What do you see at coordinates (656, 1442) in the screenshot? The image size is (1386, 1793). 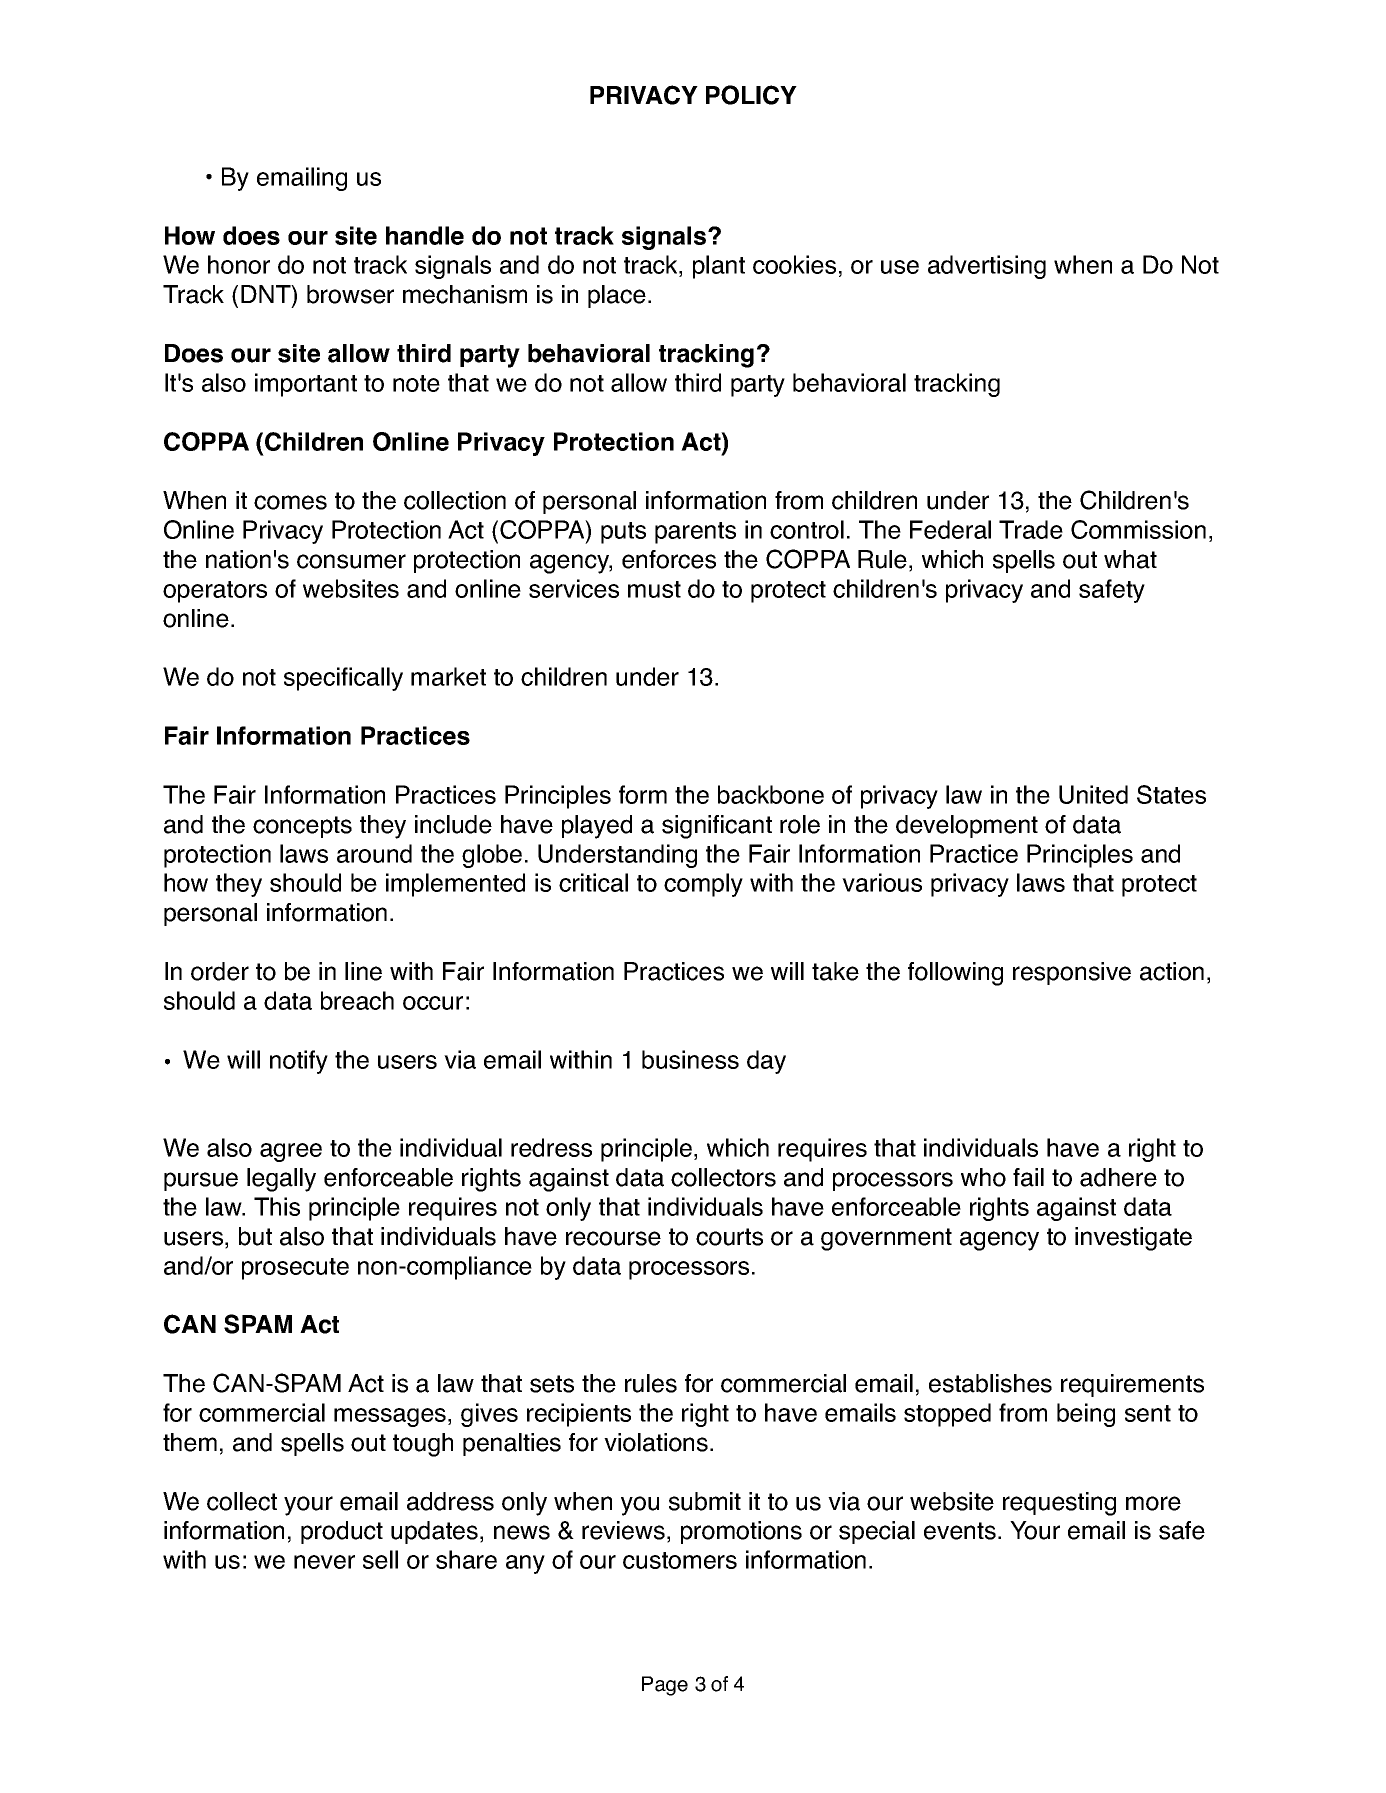 I see `violations` at bounding box center [656, 1442].
